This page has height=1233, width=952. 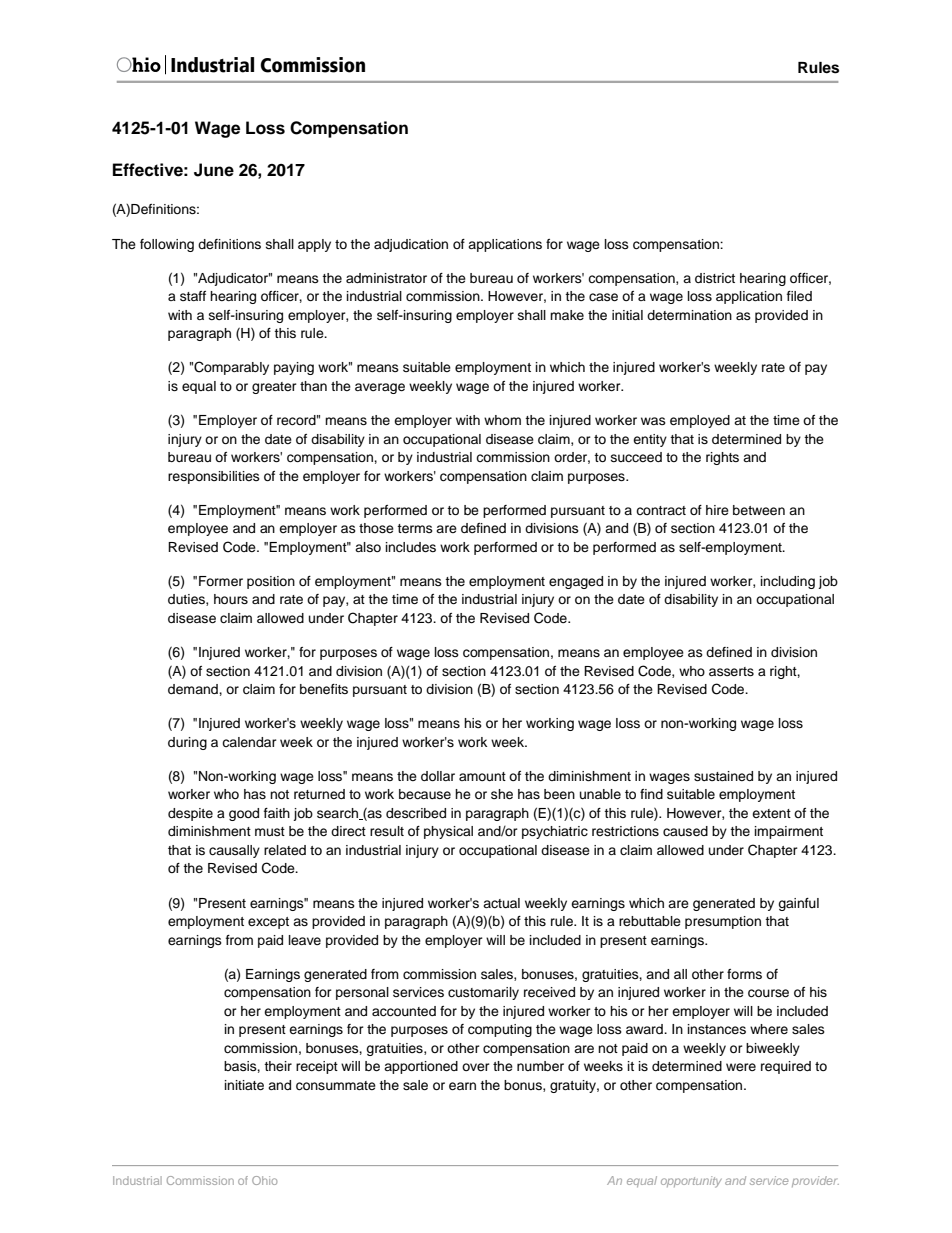 I want to click on terms, so click(x=415, y=528).
